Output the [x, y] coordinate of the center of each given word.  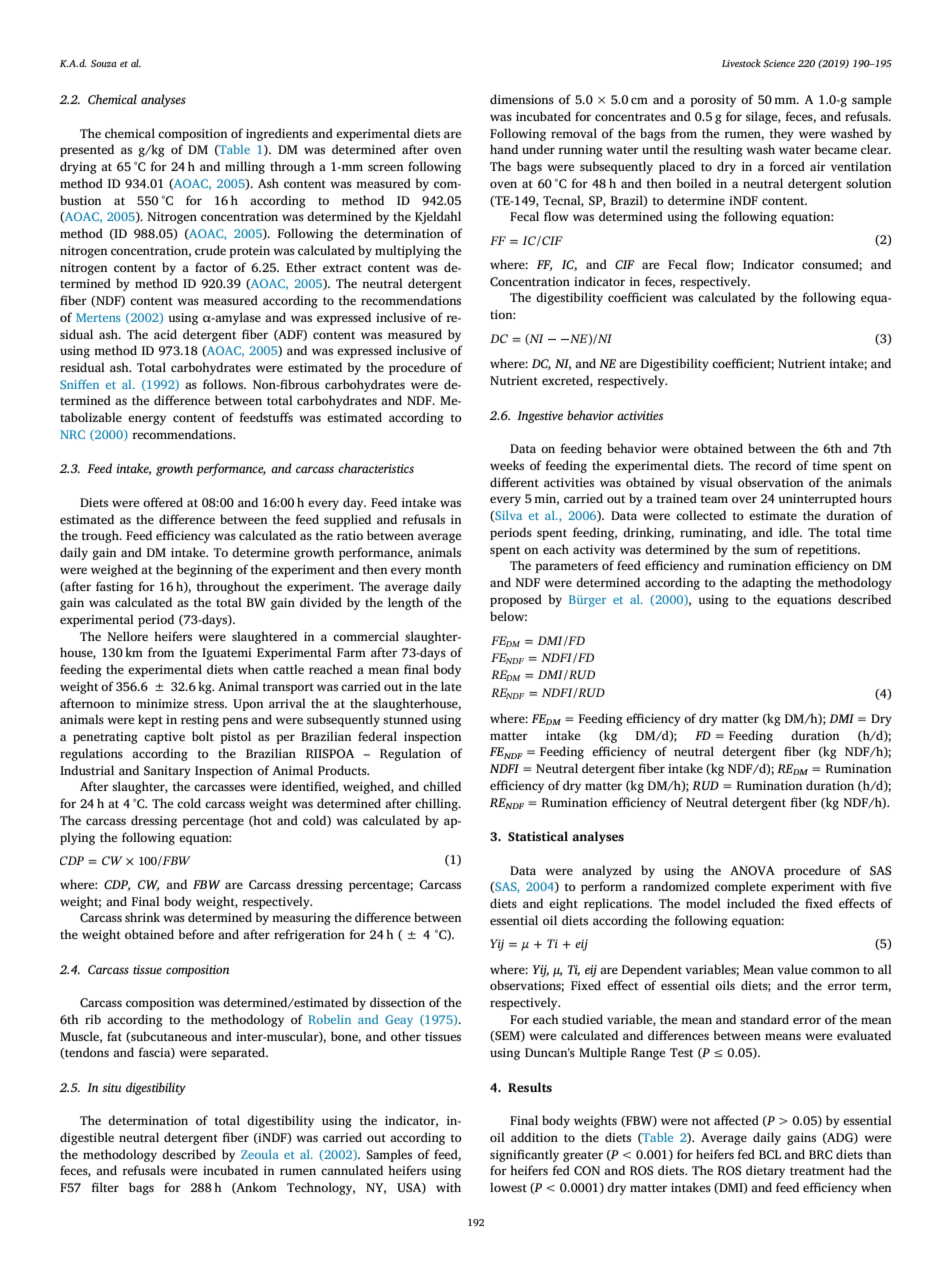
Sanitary [167, 772]
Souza [104, 63]
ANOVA [752, 871]
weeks [507, 465]
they [782, 134]
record [773, 465]
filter [105, 1187]
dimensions [522, 99]
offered [163, 502]
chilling [437, 804]
